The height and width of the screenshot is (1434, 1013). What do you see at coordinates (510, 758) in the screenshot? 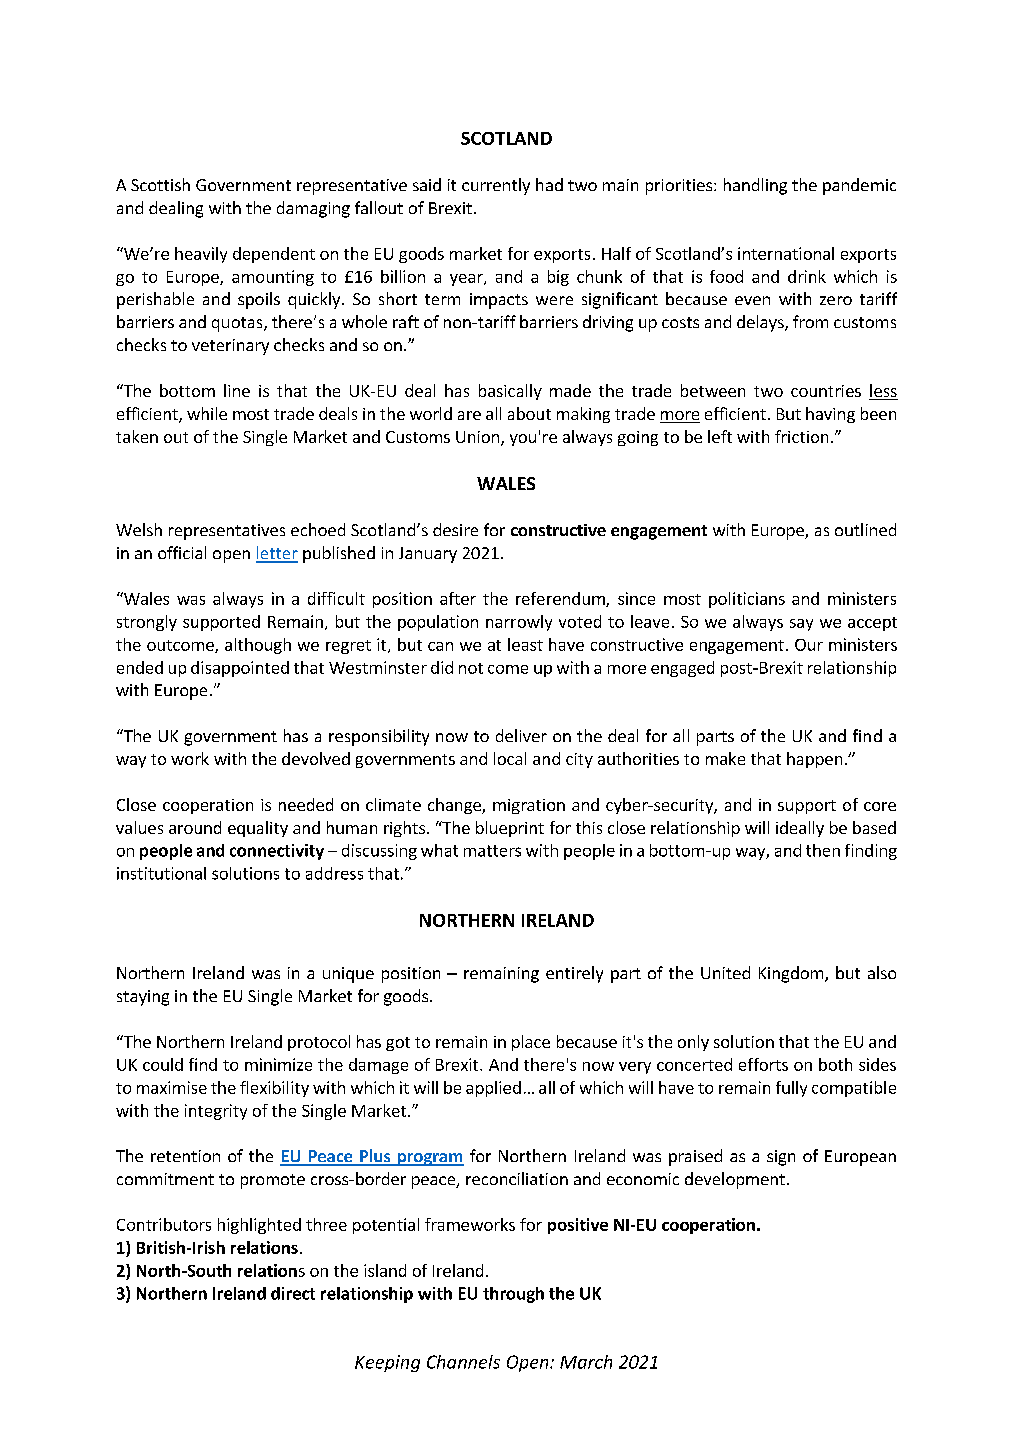
I see `local` at bounding box center [510, 758].
